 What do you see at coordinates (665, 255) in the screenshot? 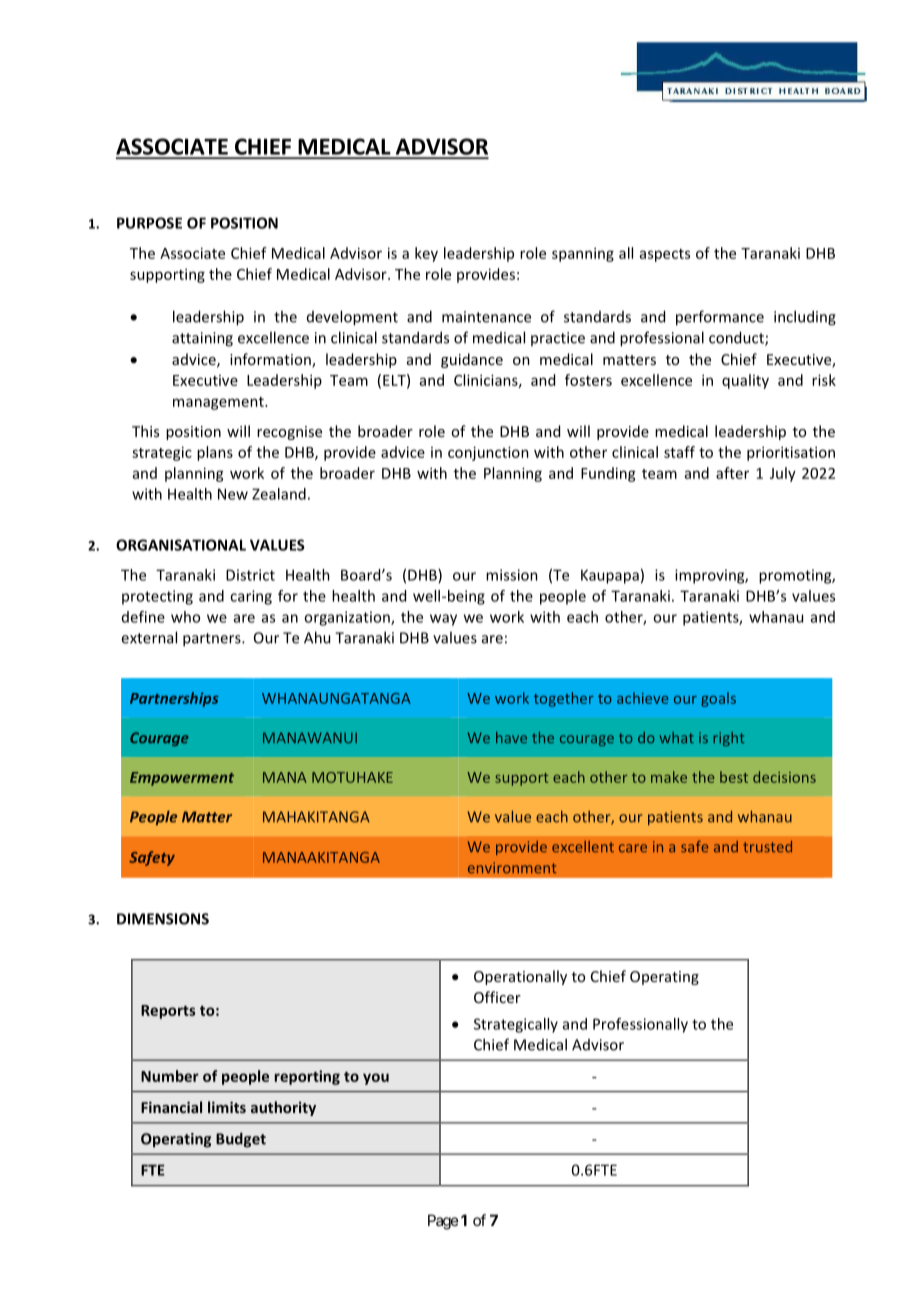
I see `aspects` at bounding box center [665, 255].
